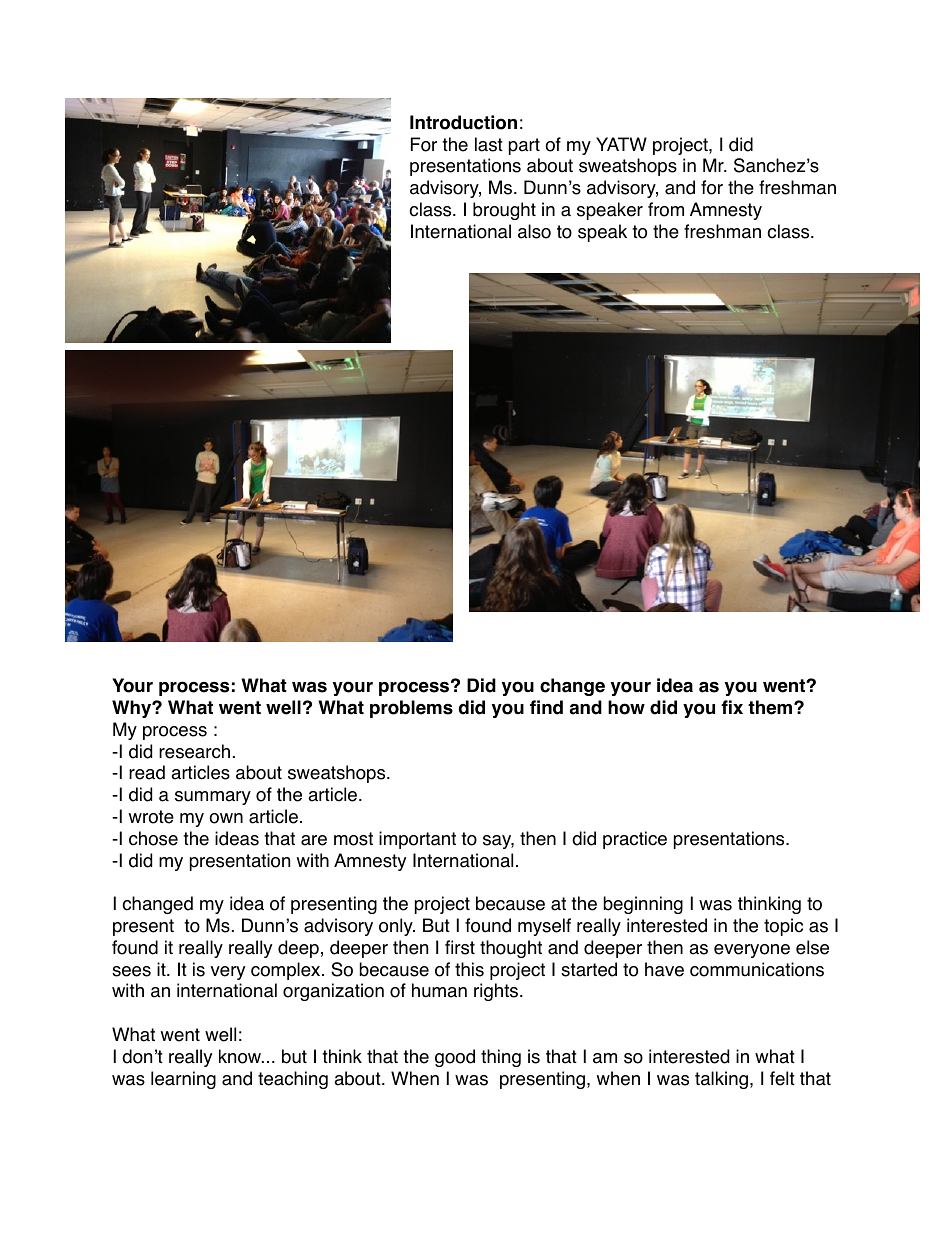 The image size is (952, 1233). Describe the element at coordinates (489, 144) in the document. I see `last` at that location.
